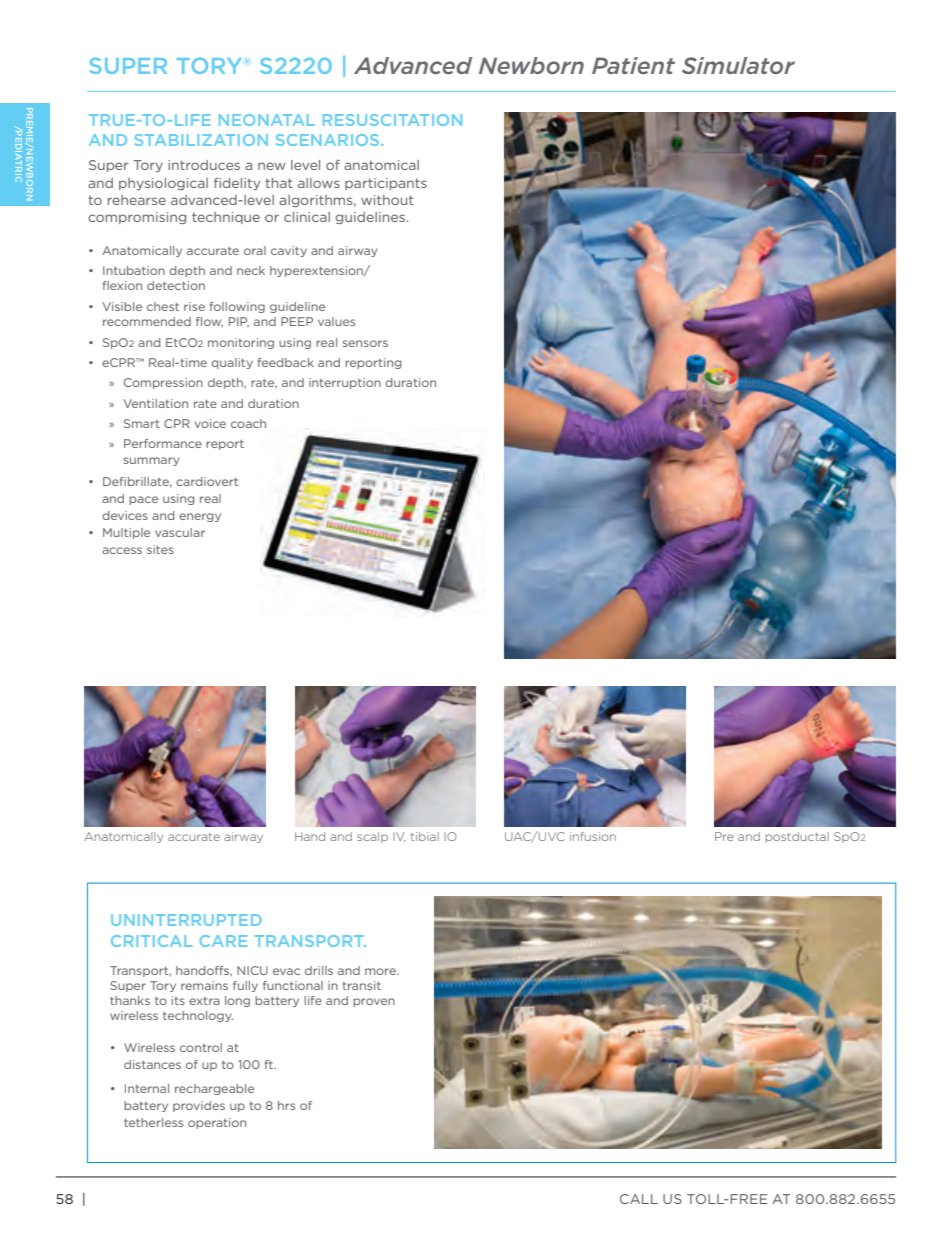 The height and width of the image is (1233, 952). What do you see at coordinates (186, 920) in the image?
I see `UNINTERRUPTED` at bounding box center [186, 920].
